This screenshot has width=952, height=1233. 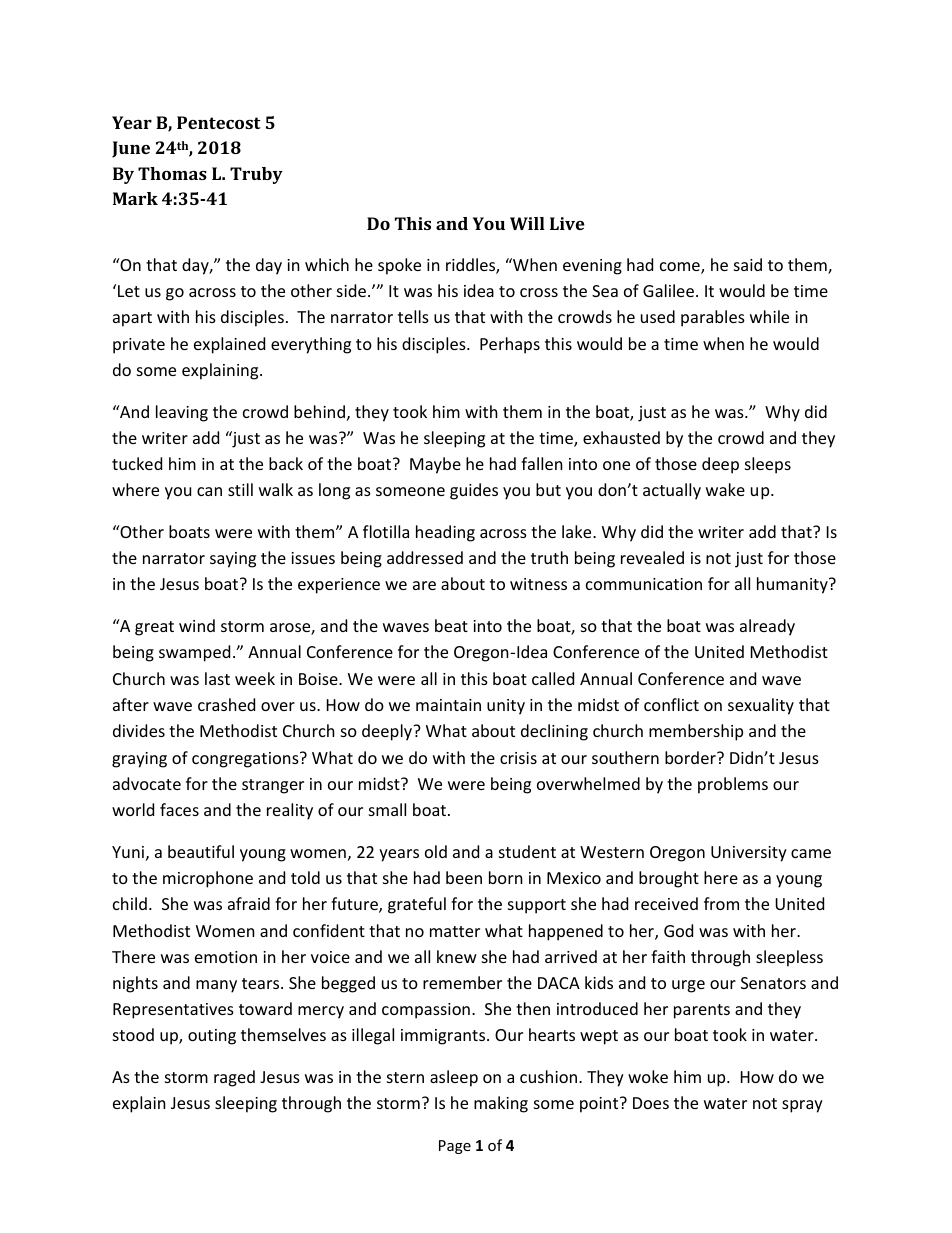 I want to click on Will, so click(x=527, y=223).
